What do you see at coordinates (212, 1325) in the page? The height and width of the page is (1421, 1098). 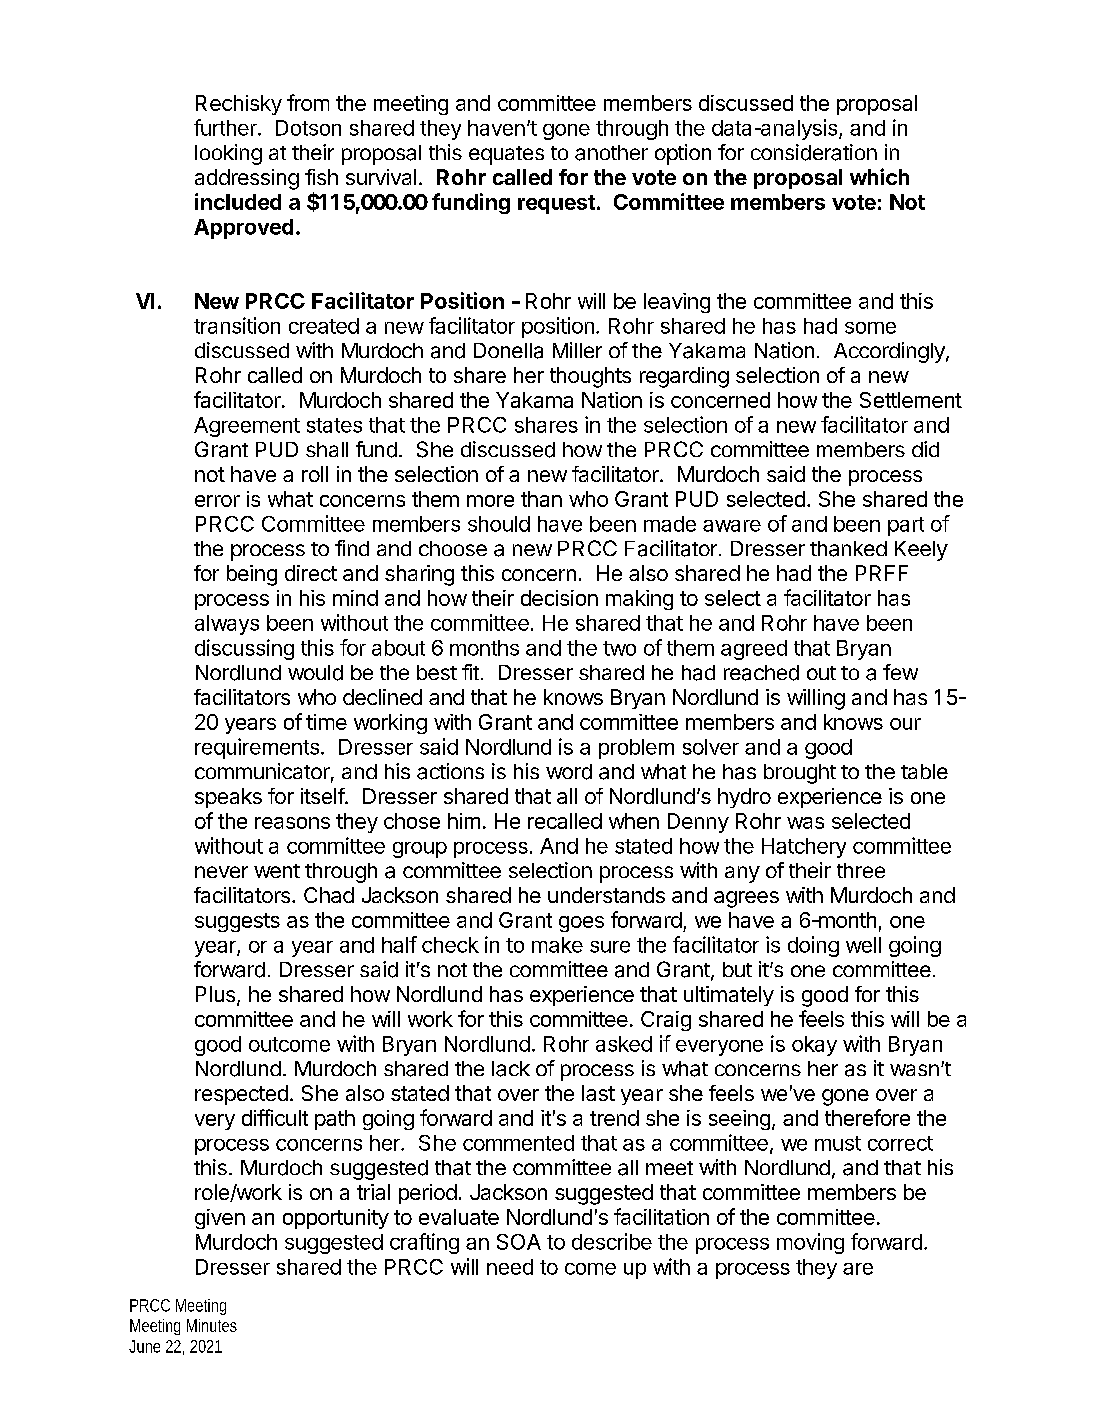 I see `Minutes` at bounding box center [212, 1325].
